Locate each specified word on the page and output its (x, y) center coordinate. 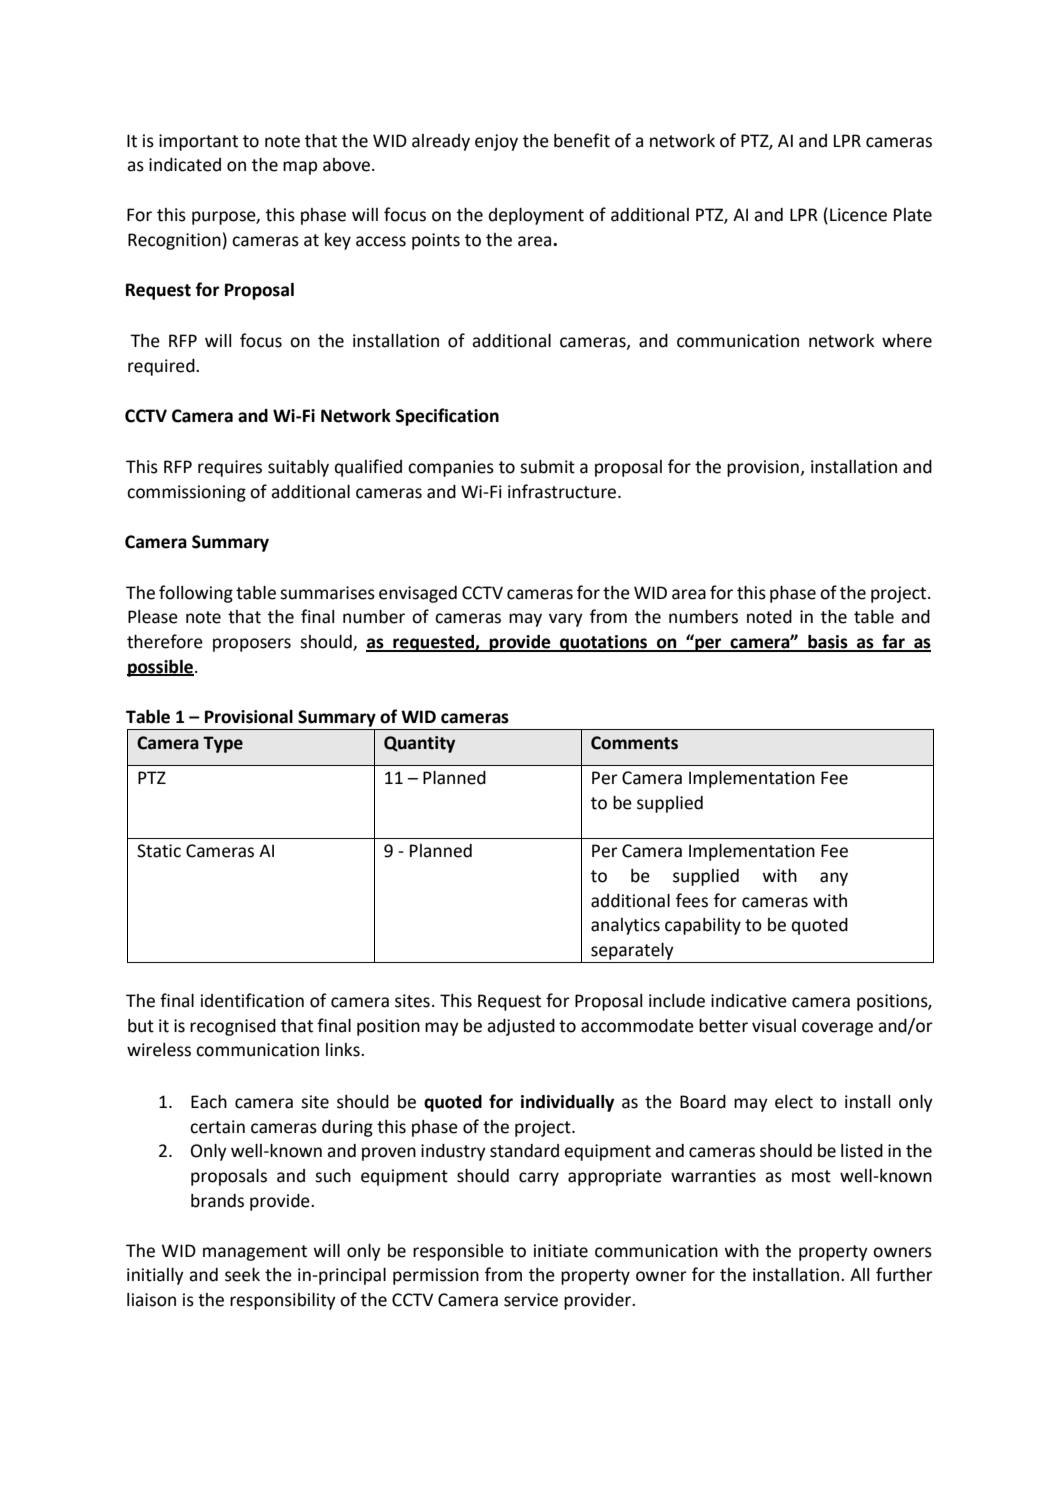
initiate (561, 1251)
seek (242, 1275)
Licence (858, 215)
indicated (185, 165)
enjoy (496, 142)
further (904, 1274)
